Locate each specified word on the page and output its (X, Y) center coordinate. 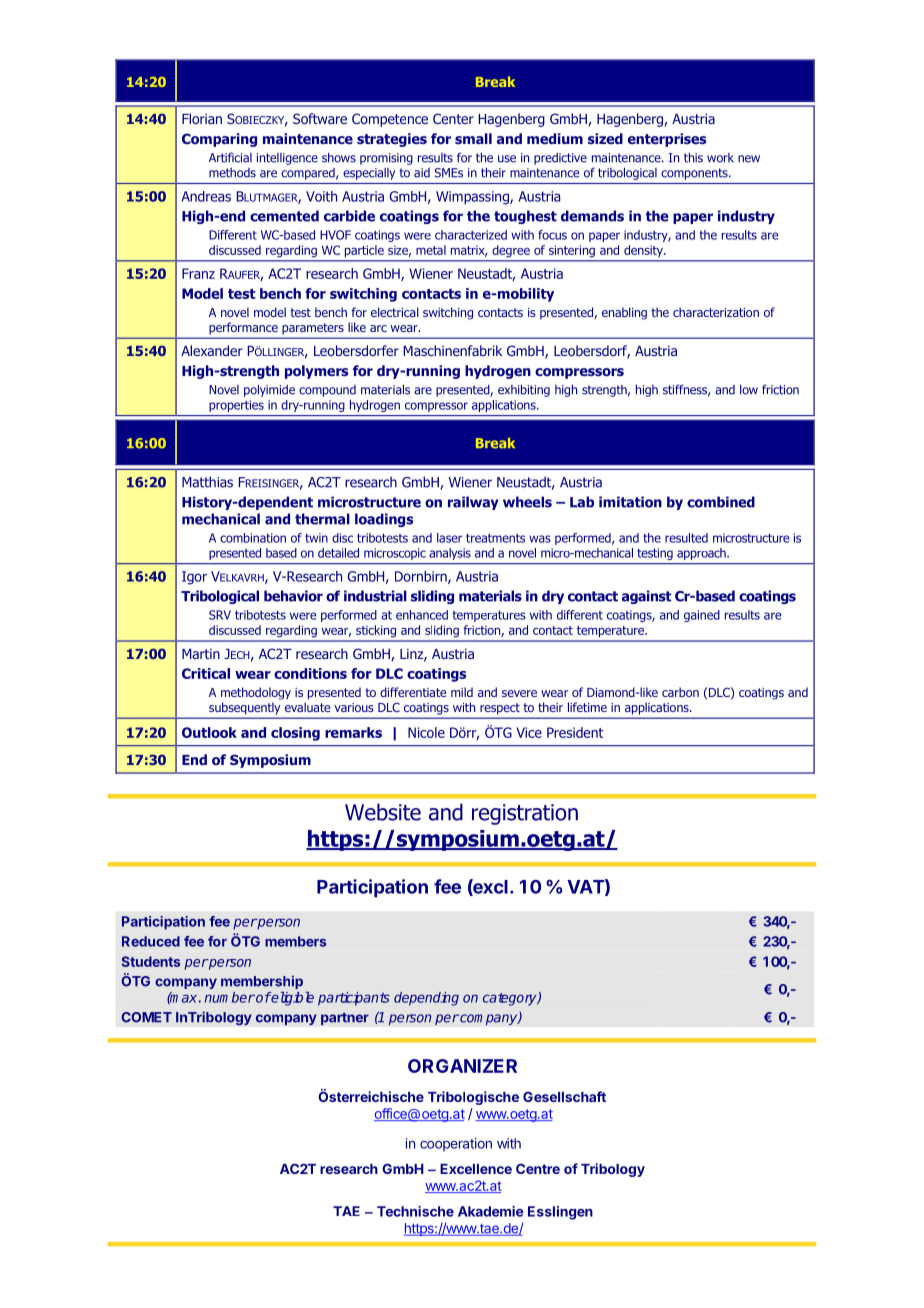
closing (295, 734)
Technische (415, 1211)
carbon (680, 692)
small (473, 138)
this (693, 157)
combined (721, 502)
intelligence (287, 159)
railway (473, 503)
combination (253, 538)
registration (525, 814)
